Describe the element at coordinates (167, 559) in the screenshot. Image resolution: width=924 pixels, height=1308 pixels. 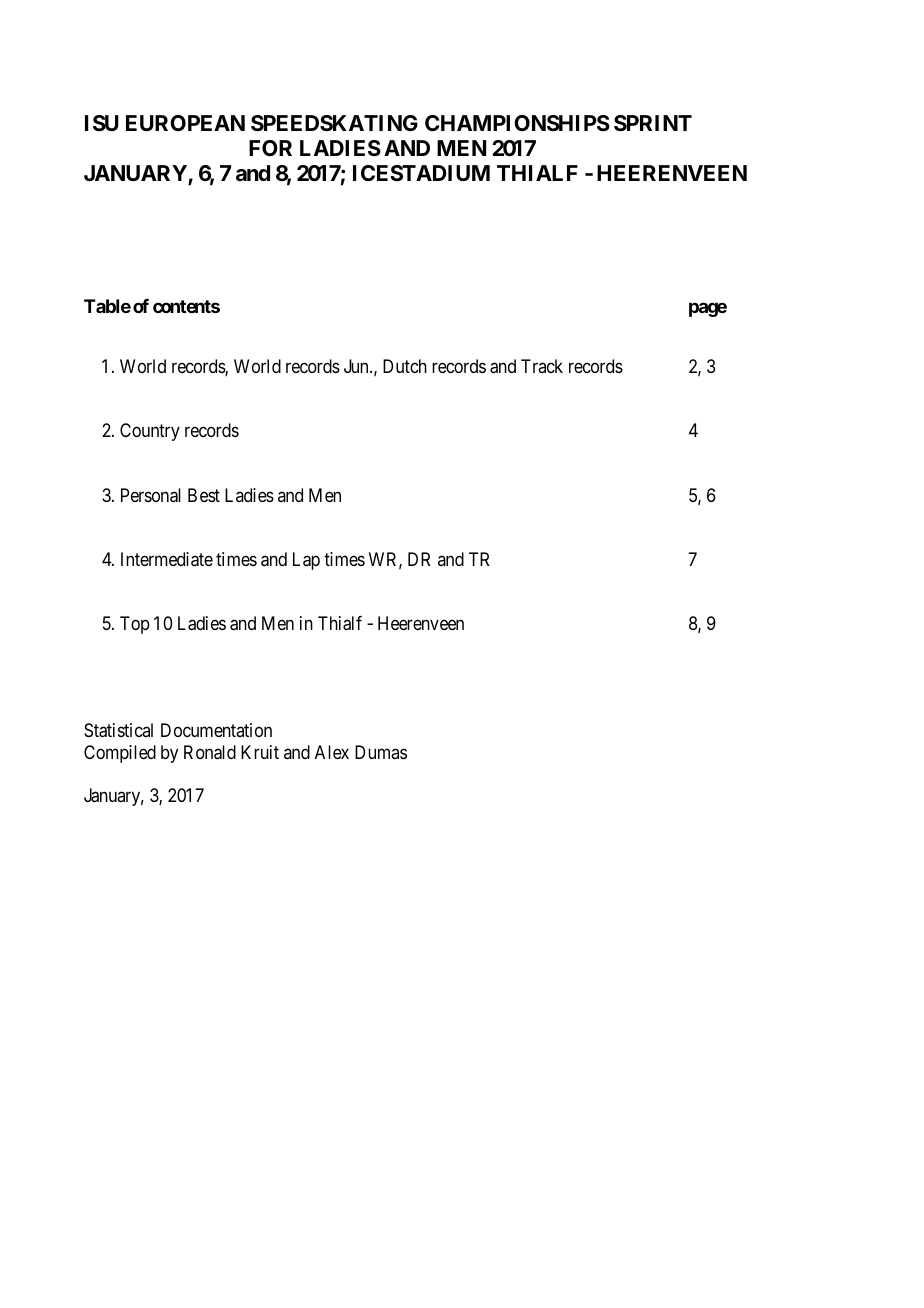
I see `Intermediate` at that location.
